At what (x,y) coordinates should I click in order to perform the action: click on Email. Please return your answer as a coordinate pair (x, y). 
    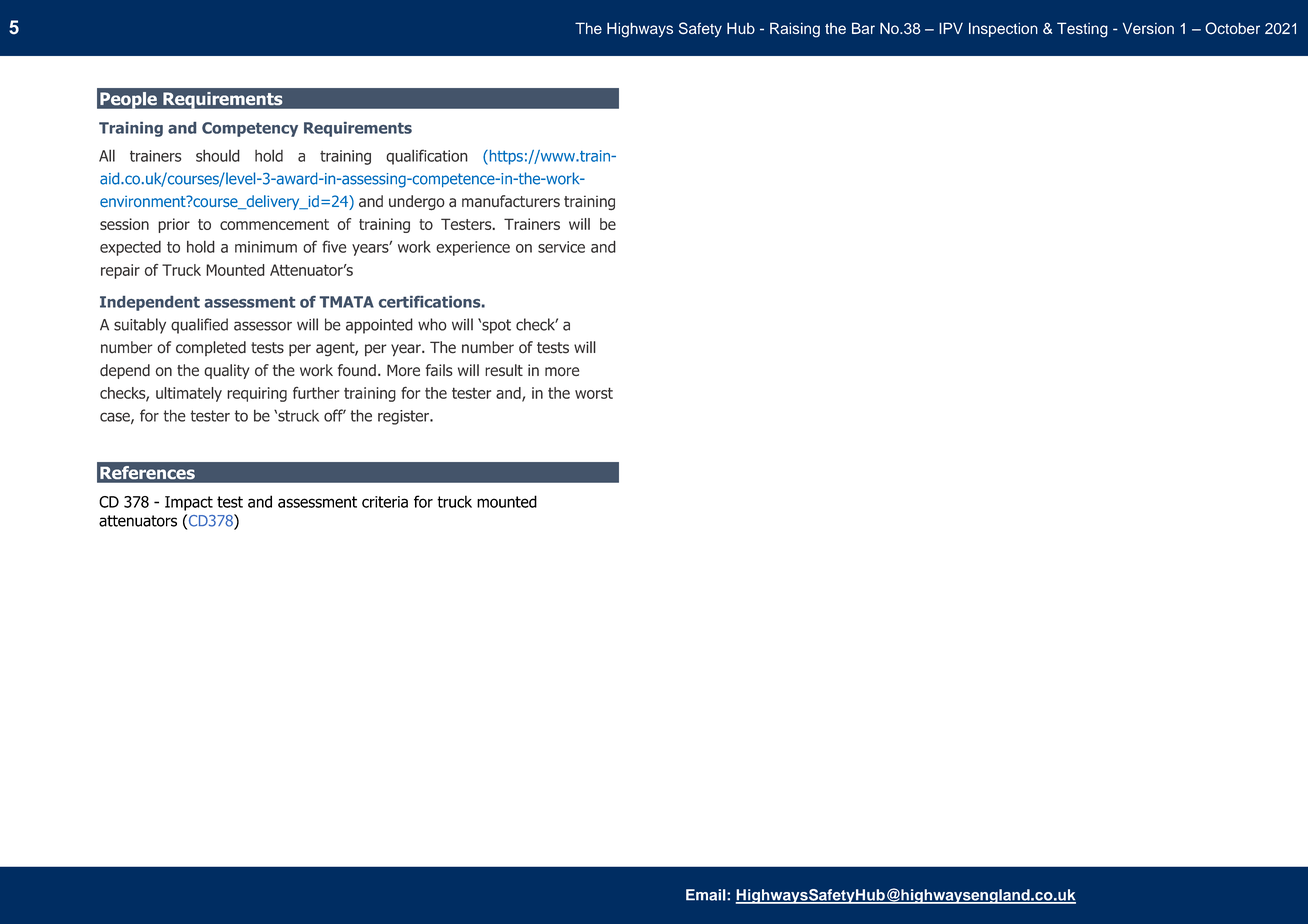
    Looking at the image, I should click on (707, 895).
